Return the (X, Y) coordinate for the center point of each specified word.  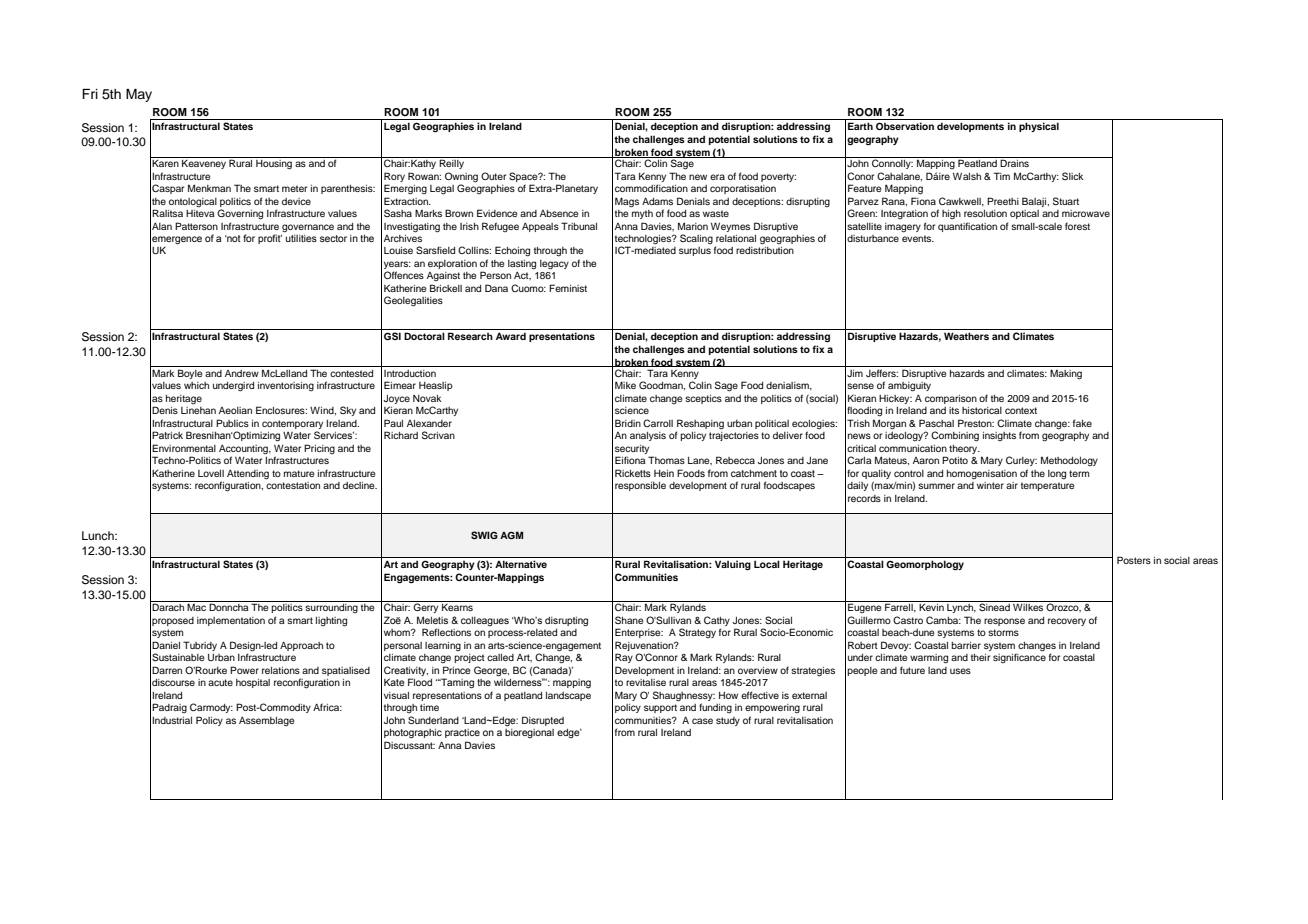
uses (960, 671)
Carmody (211, 708)
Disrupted (543, 721)
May (139, 95)
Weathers (966, 336)
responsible (640, 486)
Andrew (242, 373)
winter (990, 485)
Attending (248, 475)
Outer (493, 176)
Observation (905, 126)
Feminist (568, 288)
